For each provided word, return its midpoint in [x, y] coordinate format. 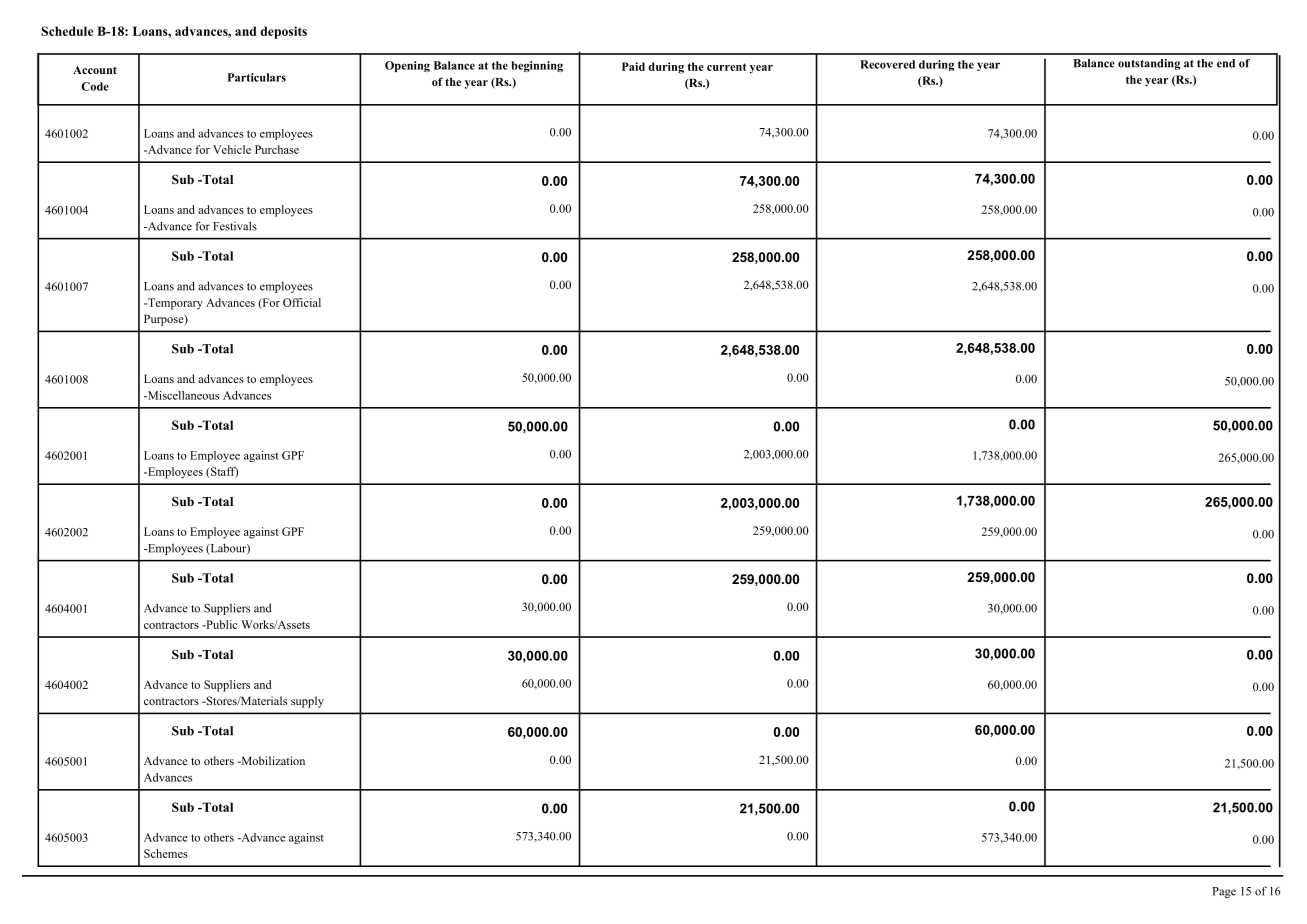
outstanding [1149, 64]
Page [1224, 892]
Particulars [257, 77]
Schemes [166, 853]
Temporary [174, 304]
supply [307, 702]
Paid [633, 66]
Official [302, 302]
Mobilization [272, 760]
